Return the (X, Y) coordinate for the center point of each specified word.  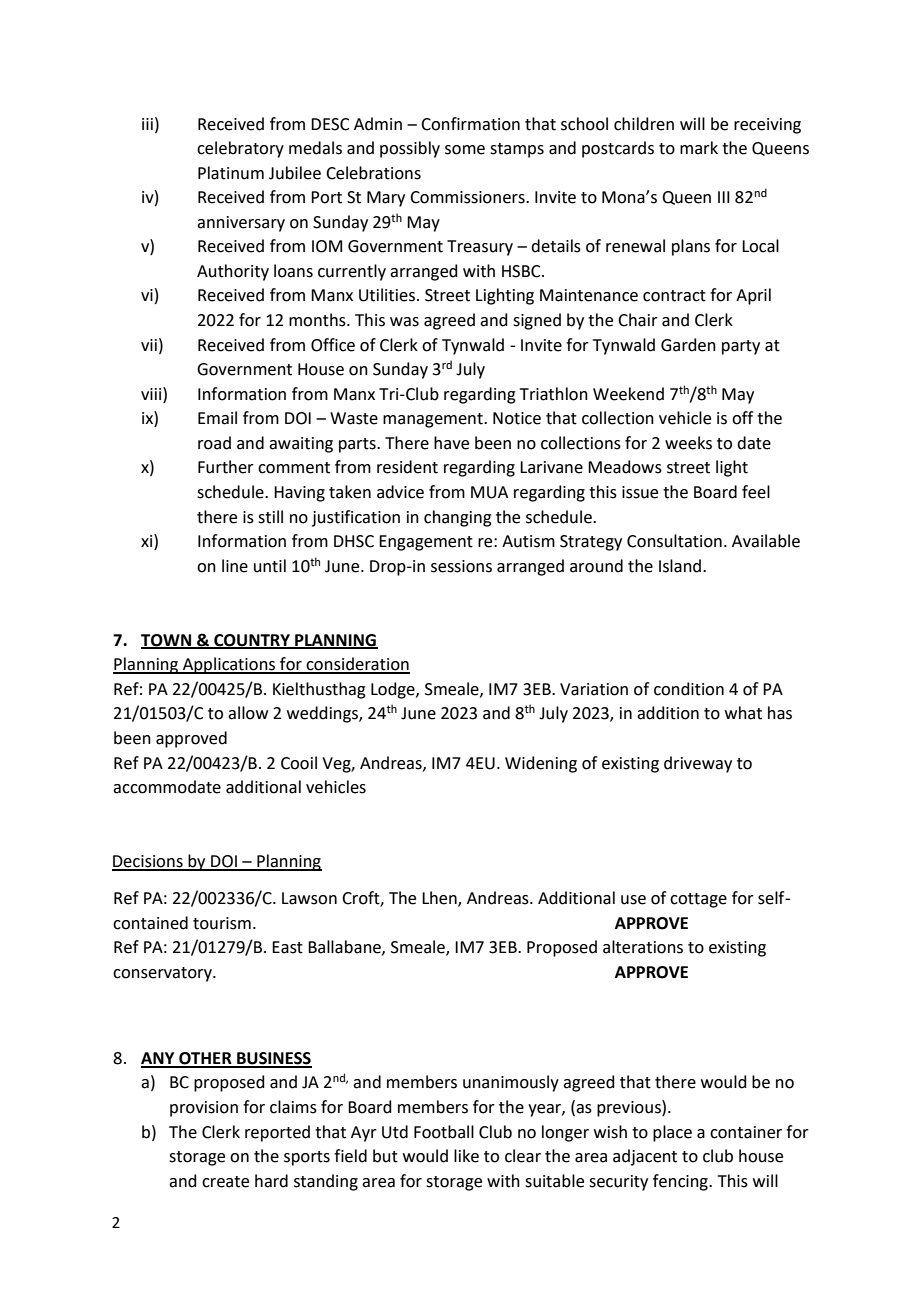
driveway (698, 764)
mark (699, 148)
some (465, 150)
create (225, 1182)
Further (226, 467)
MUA (489, 492)
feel (756, 492)
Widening (541, 764)
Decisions (148, 862)
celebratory (240, 149)
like (466, 1156)
